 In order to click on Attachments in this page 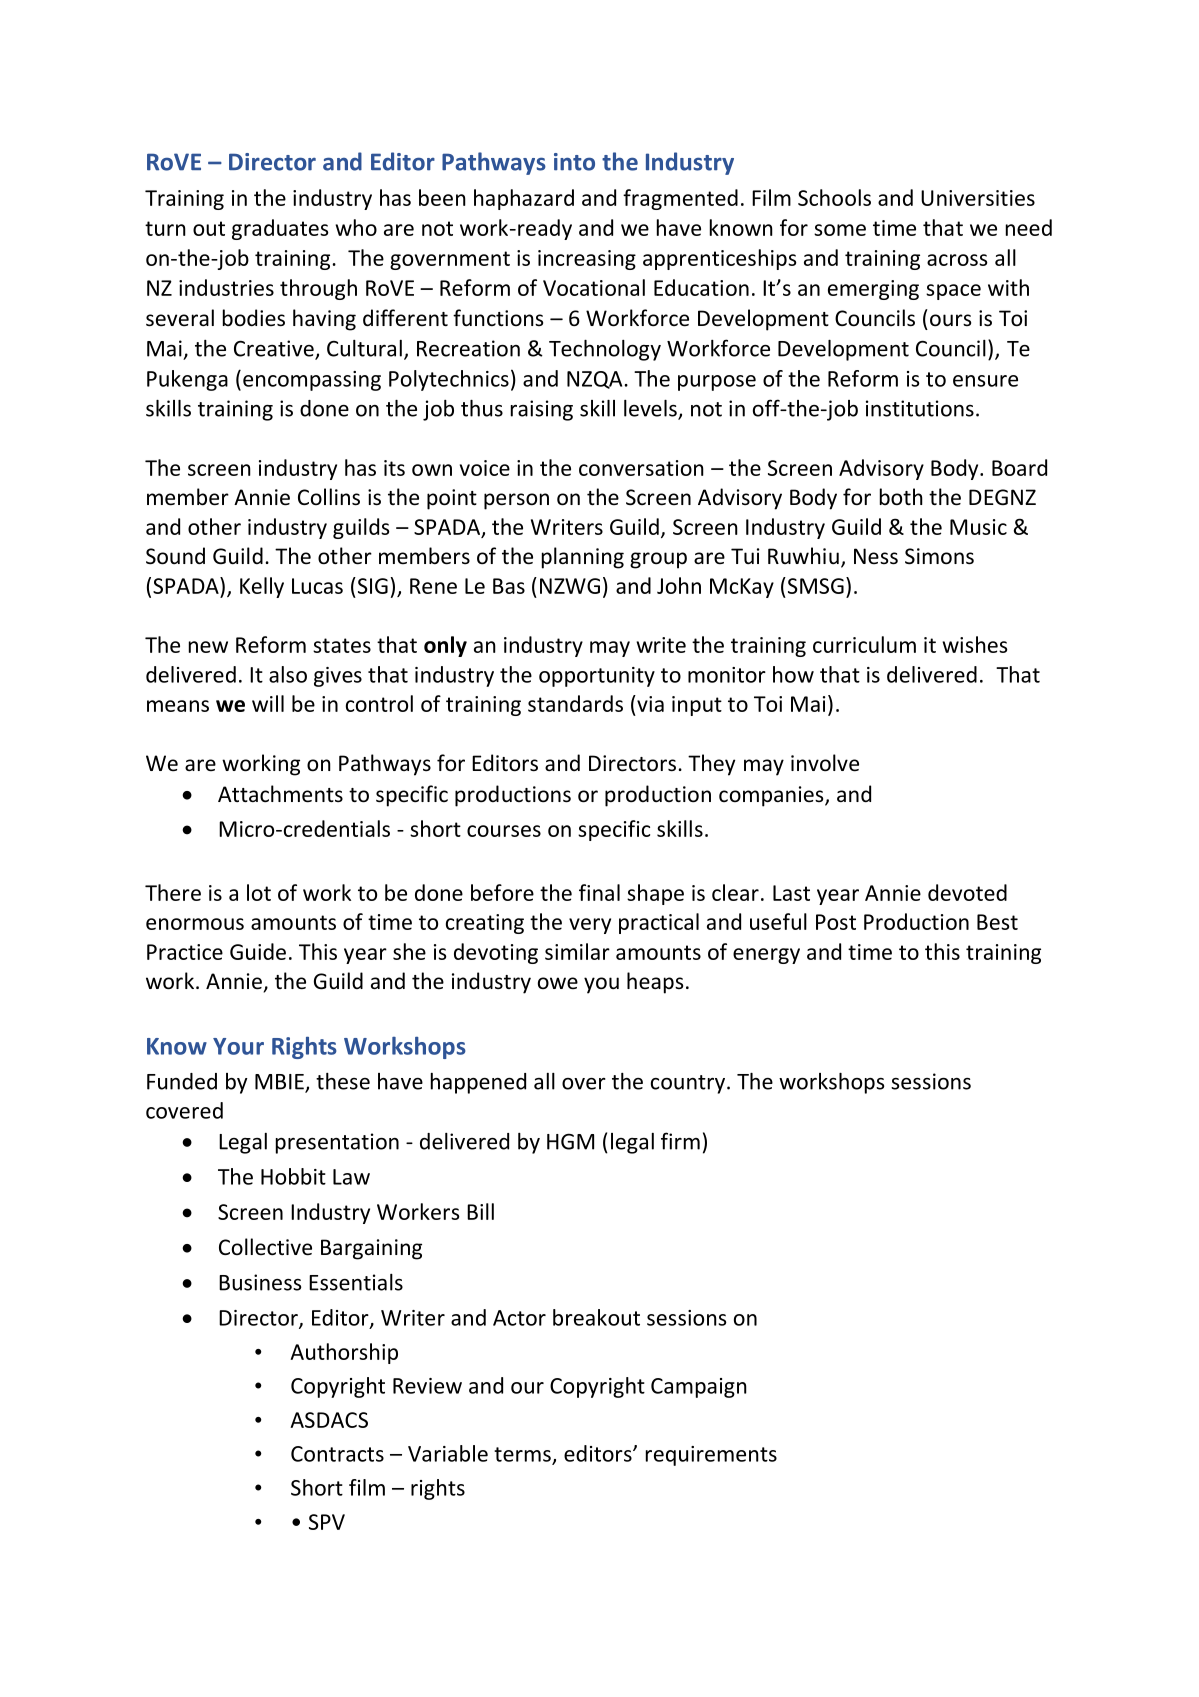, I will do `click(280, 794)`.
